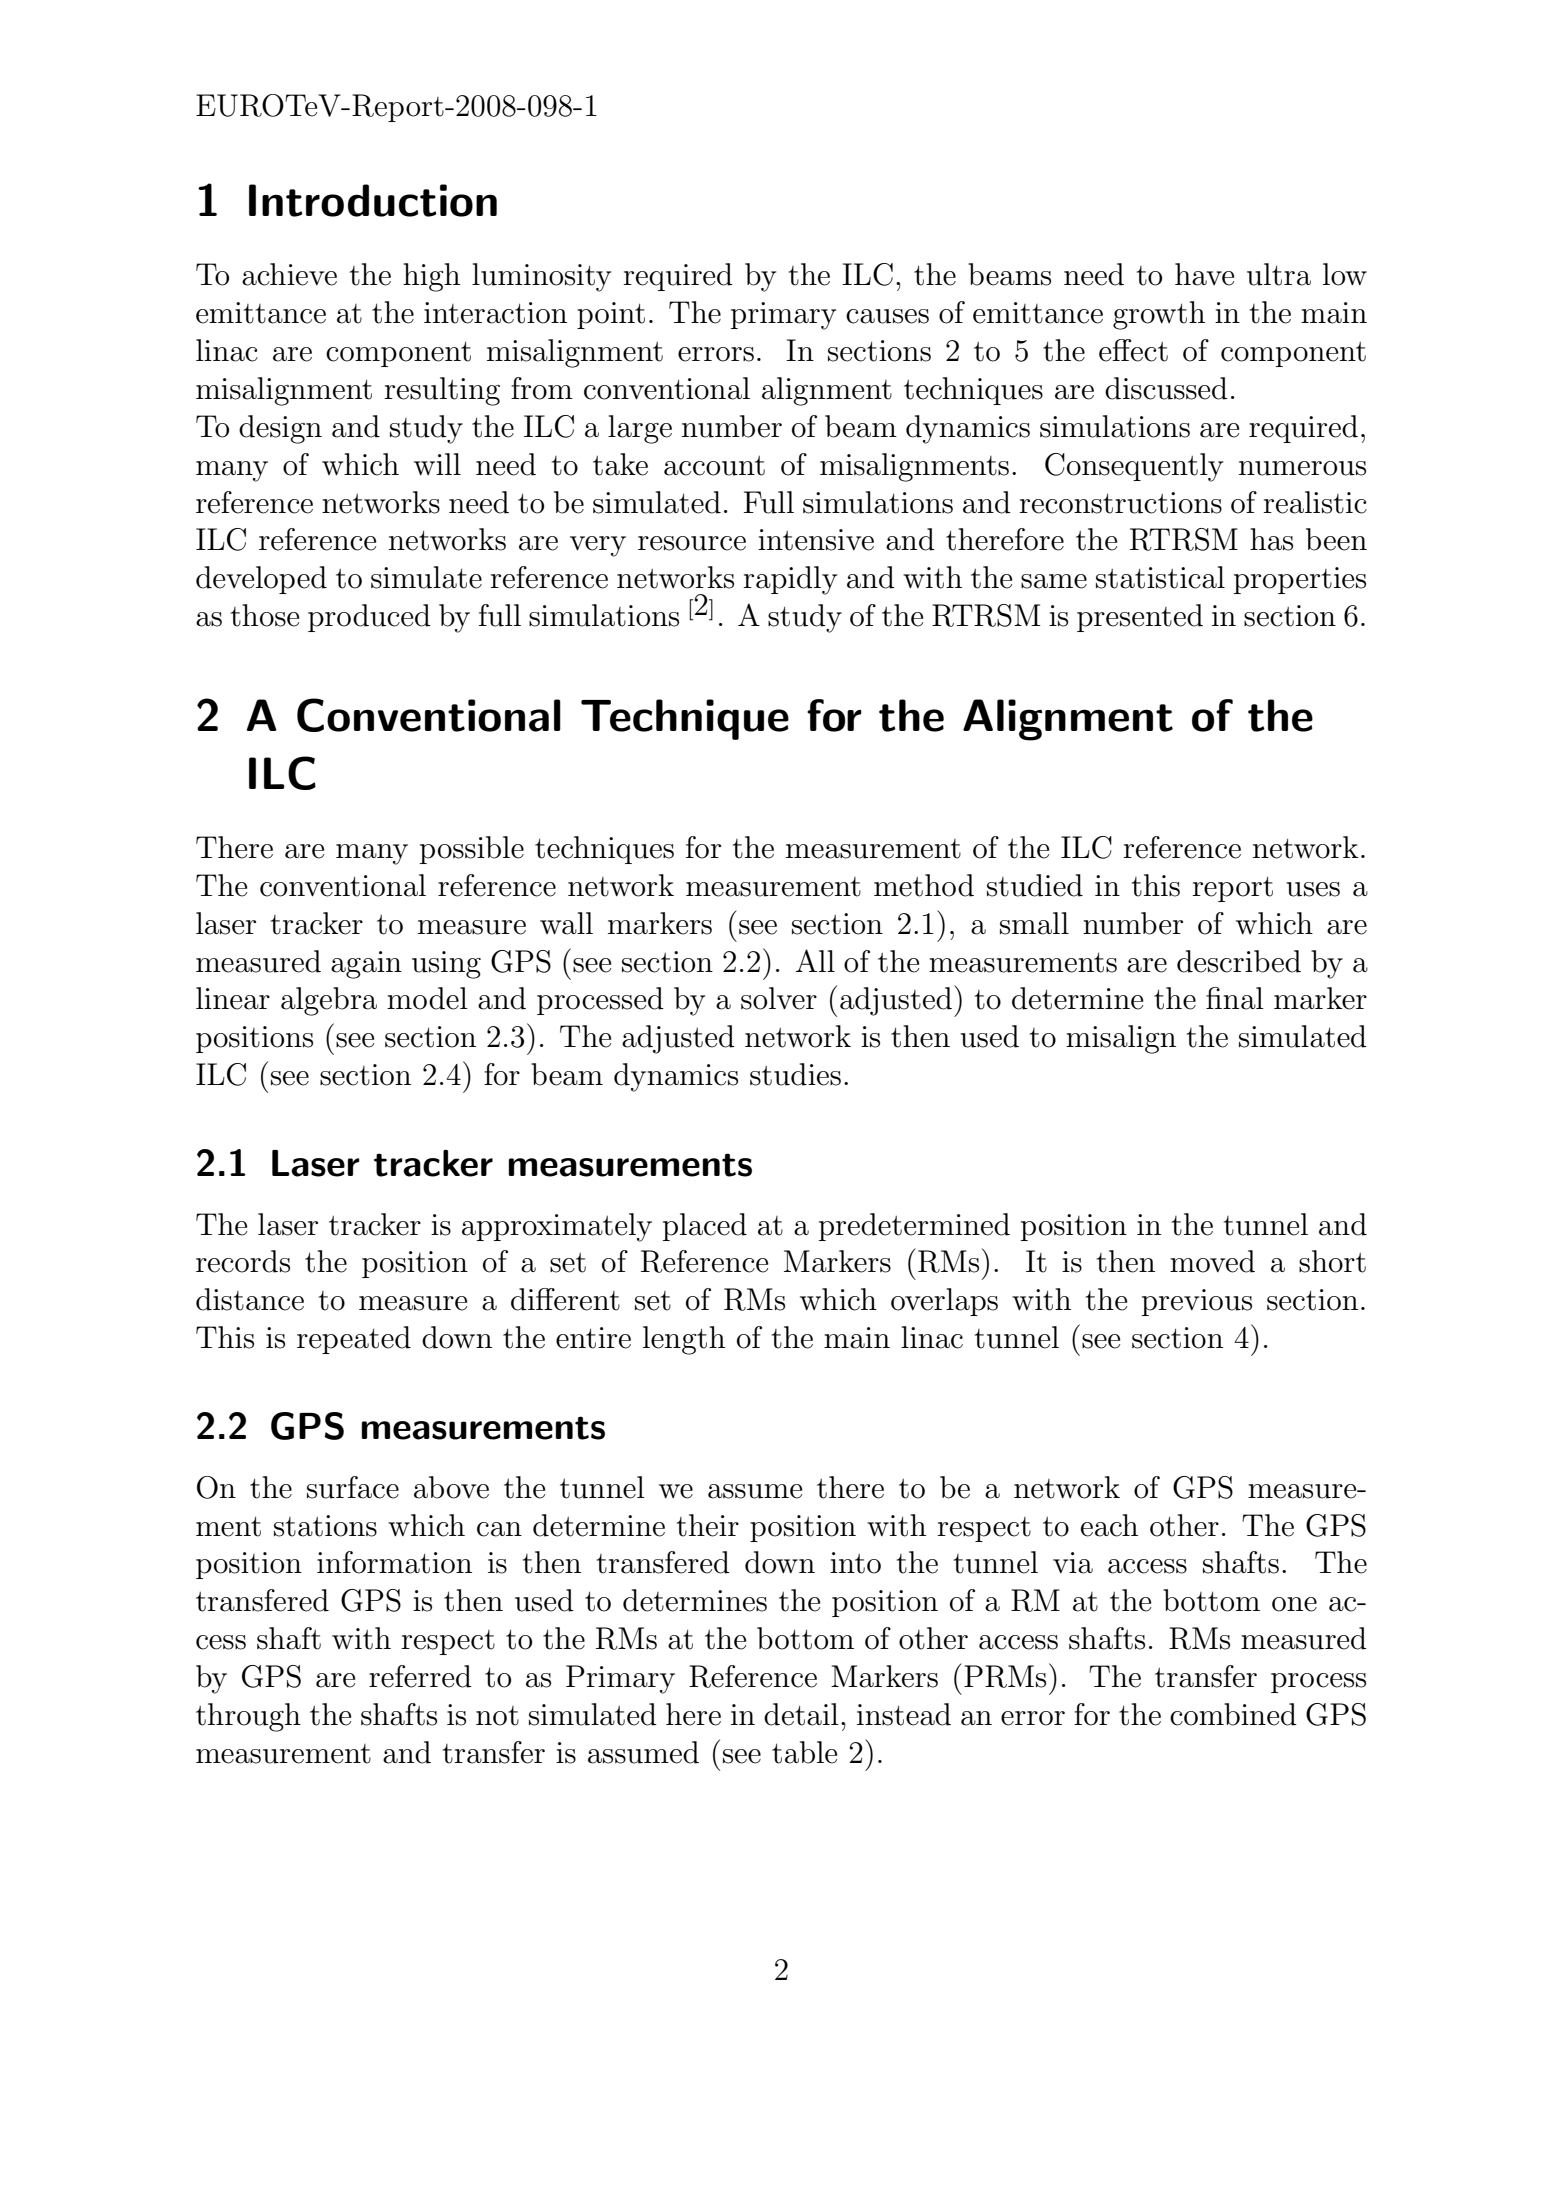 The height and width of the screenshot is (2211, 1562). I want to click on described, so click(1239, 961).
